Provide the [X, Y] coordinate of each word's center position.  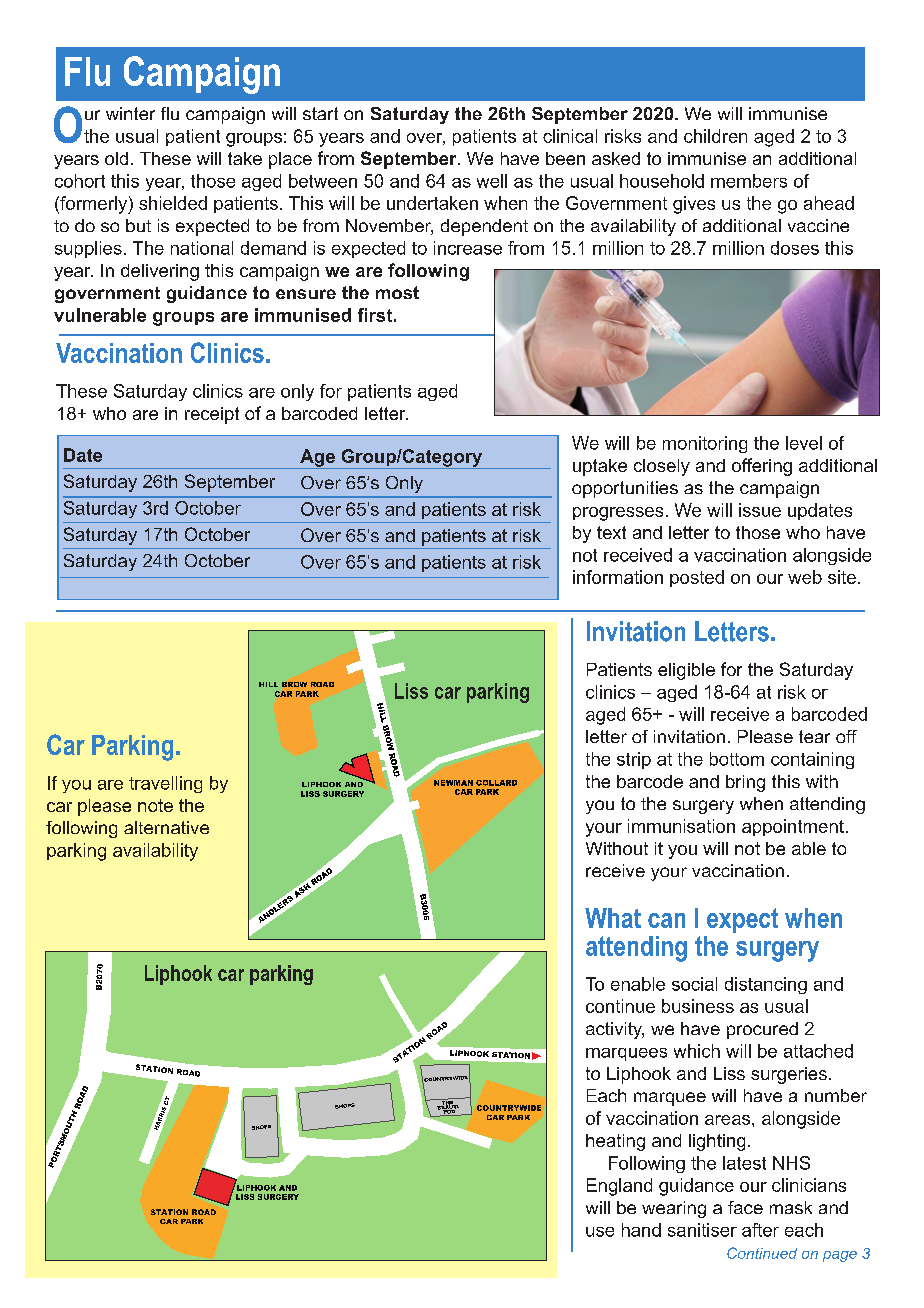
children [715, 136]
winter [130, 113]
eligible [686, 671]
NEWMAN [453, 783]
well [492, 181]
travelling [165, 784]
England [619, 1187]
